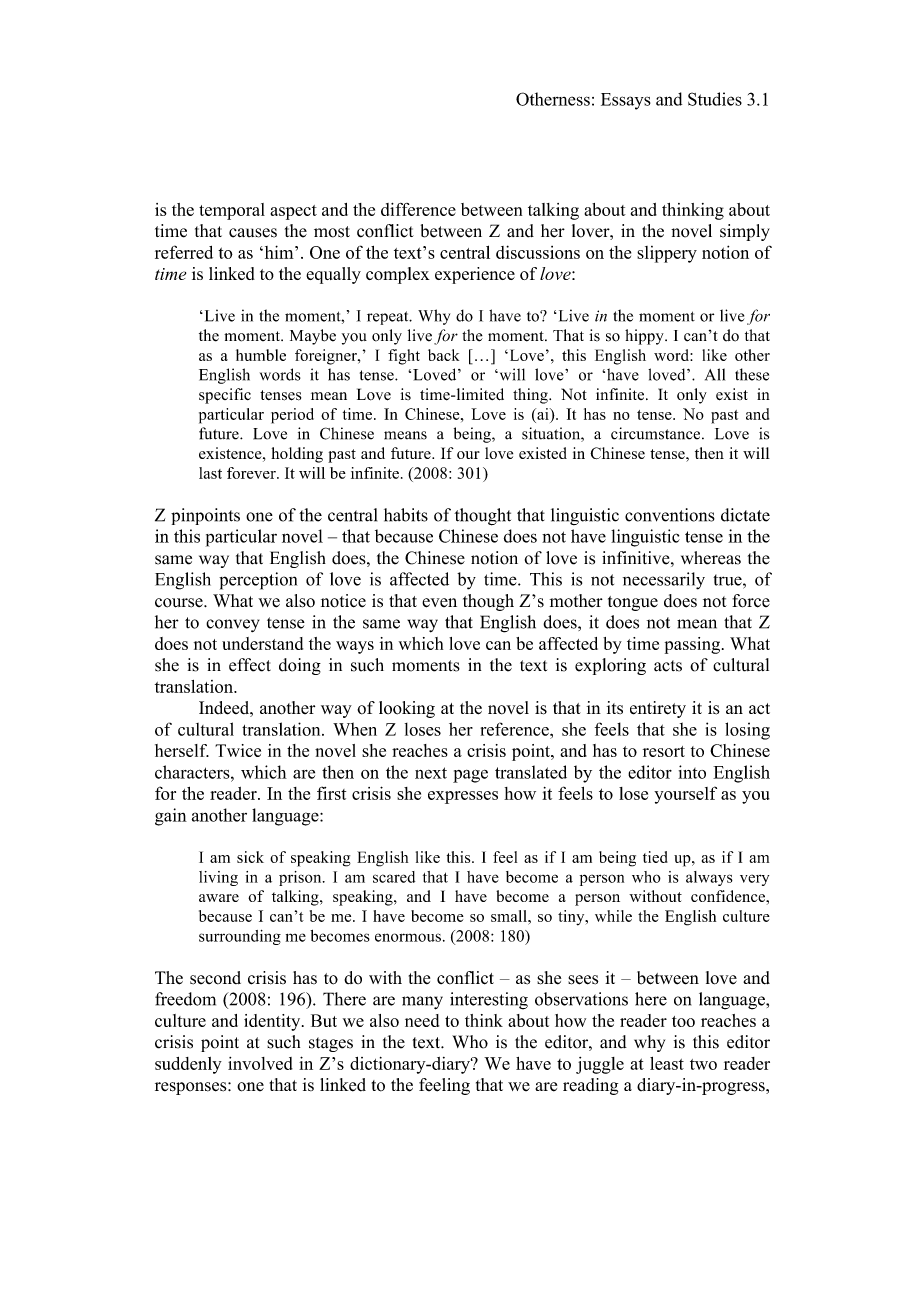 Image resolution: width=924 pixels, height=1308 pixels. Describe the element at coordinates (258, 581) in the screenshot. I see `perception` at that location.
